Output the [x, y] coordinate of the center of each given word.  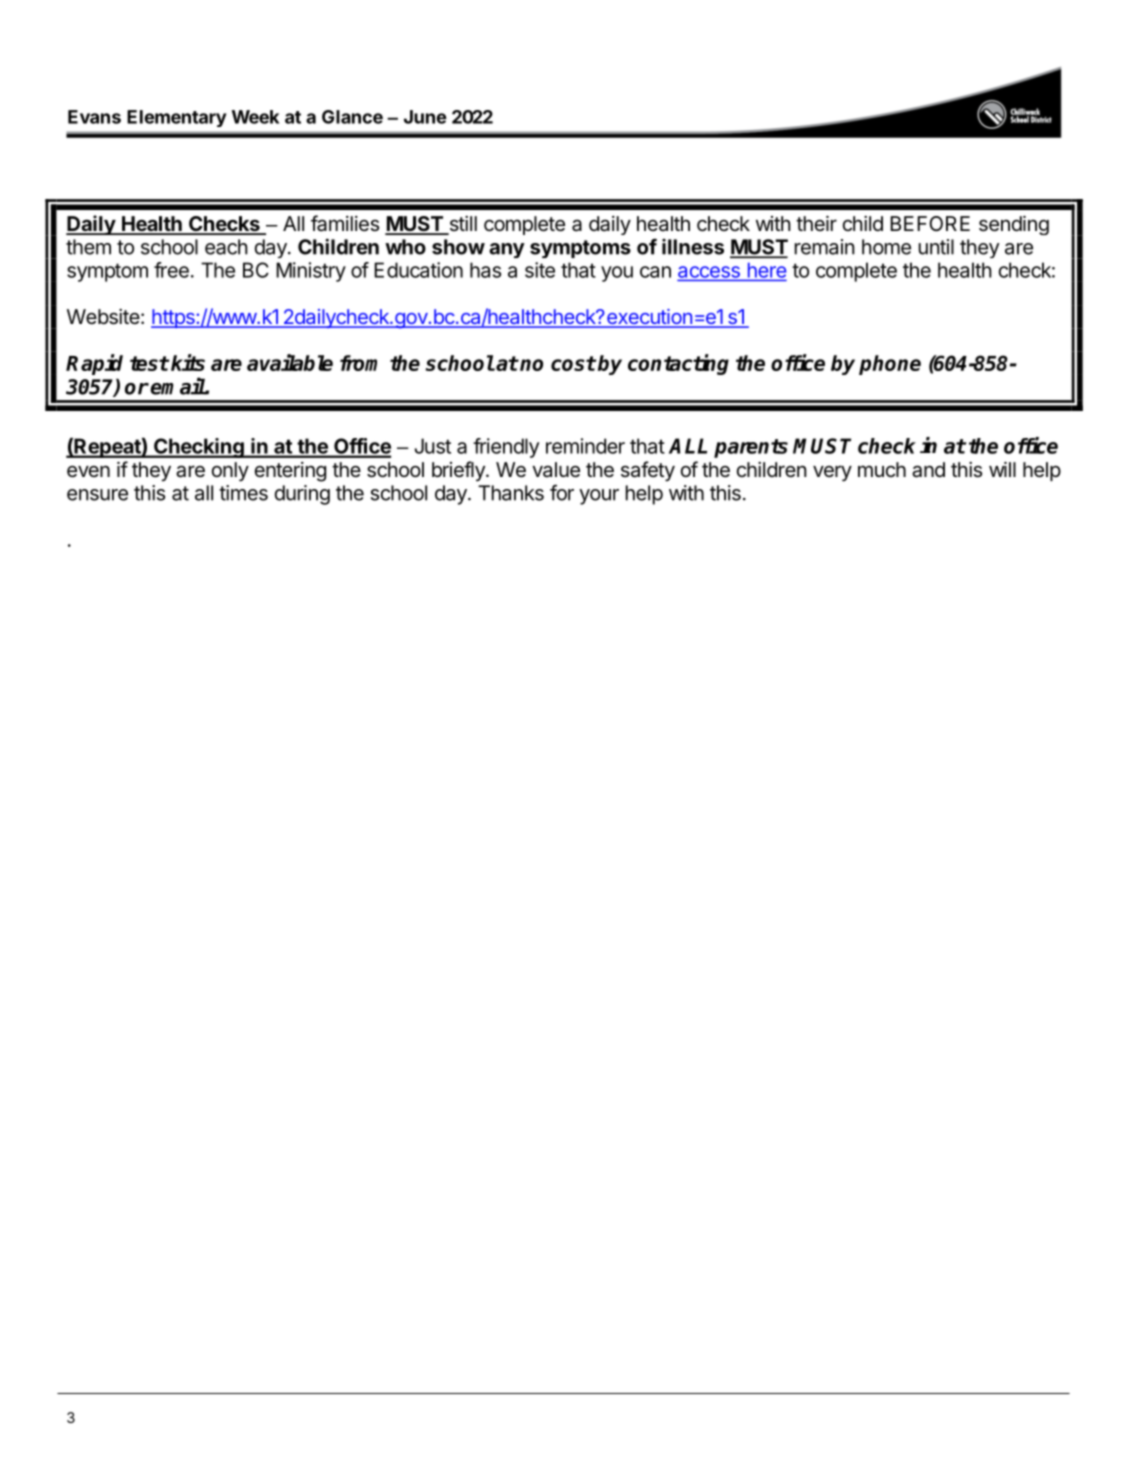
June [425, 117]
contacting [678, 364]
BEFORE [930, 223]
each [226, 247]
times [243, 493]
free [171, 270]
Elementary [177, 118]
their [816, 223]
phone [890, 365]
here [767, 270]
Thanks [511, 493]
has [485, 270]
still [462, 225]
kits [187, 362]
